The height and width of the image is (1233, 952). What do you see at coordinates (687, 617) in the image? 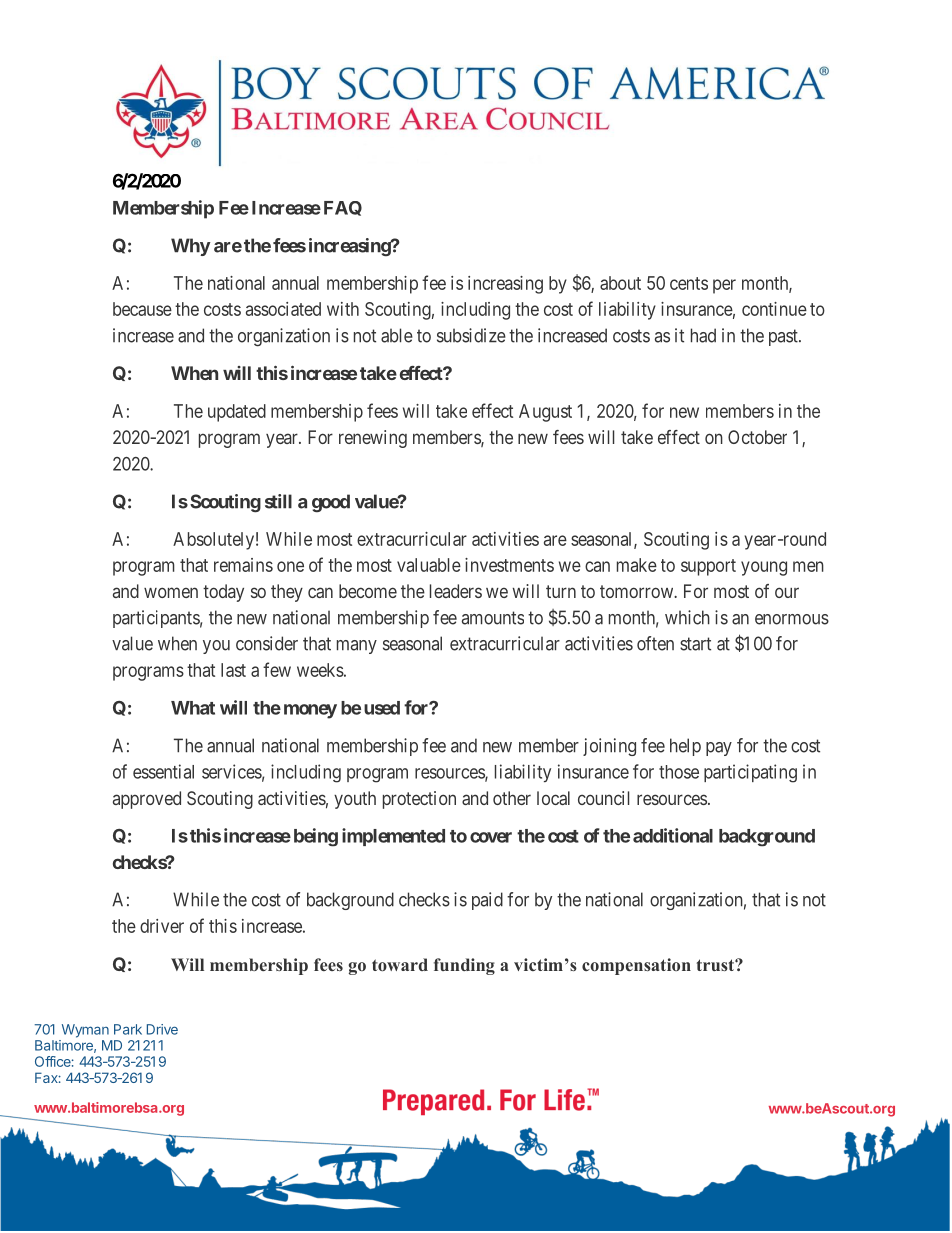
I see `which` at bounding box center [687, 617].
